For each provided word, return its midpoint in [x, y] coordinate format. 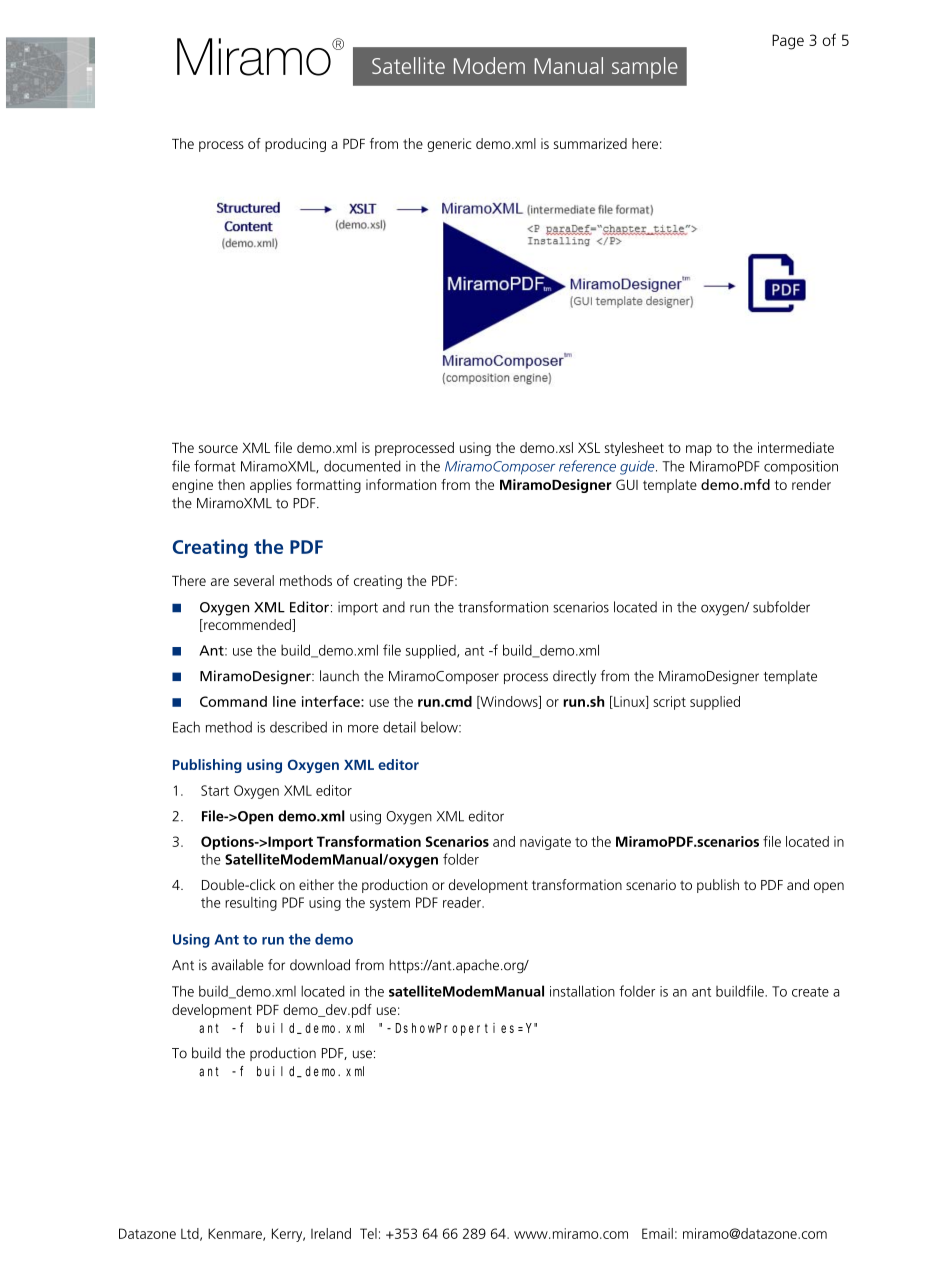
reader [463, 902]
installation [582, 991]
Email [657, 1233]
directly [574, 677]
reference [587, 466]
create [810, 992]
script [669, 703]
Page [788, 42]
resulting [251, 904]
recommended [247, 625]
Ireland [331, 1233]
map [699, 450]
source [218, 449]
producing [295, 145]
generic [449, 145]
